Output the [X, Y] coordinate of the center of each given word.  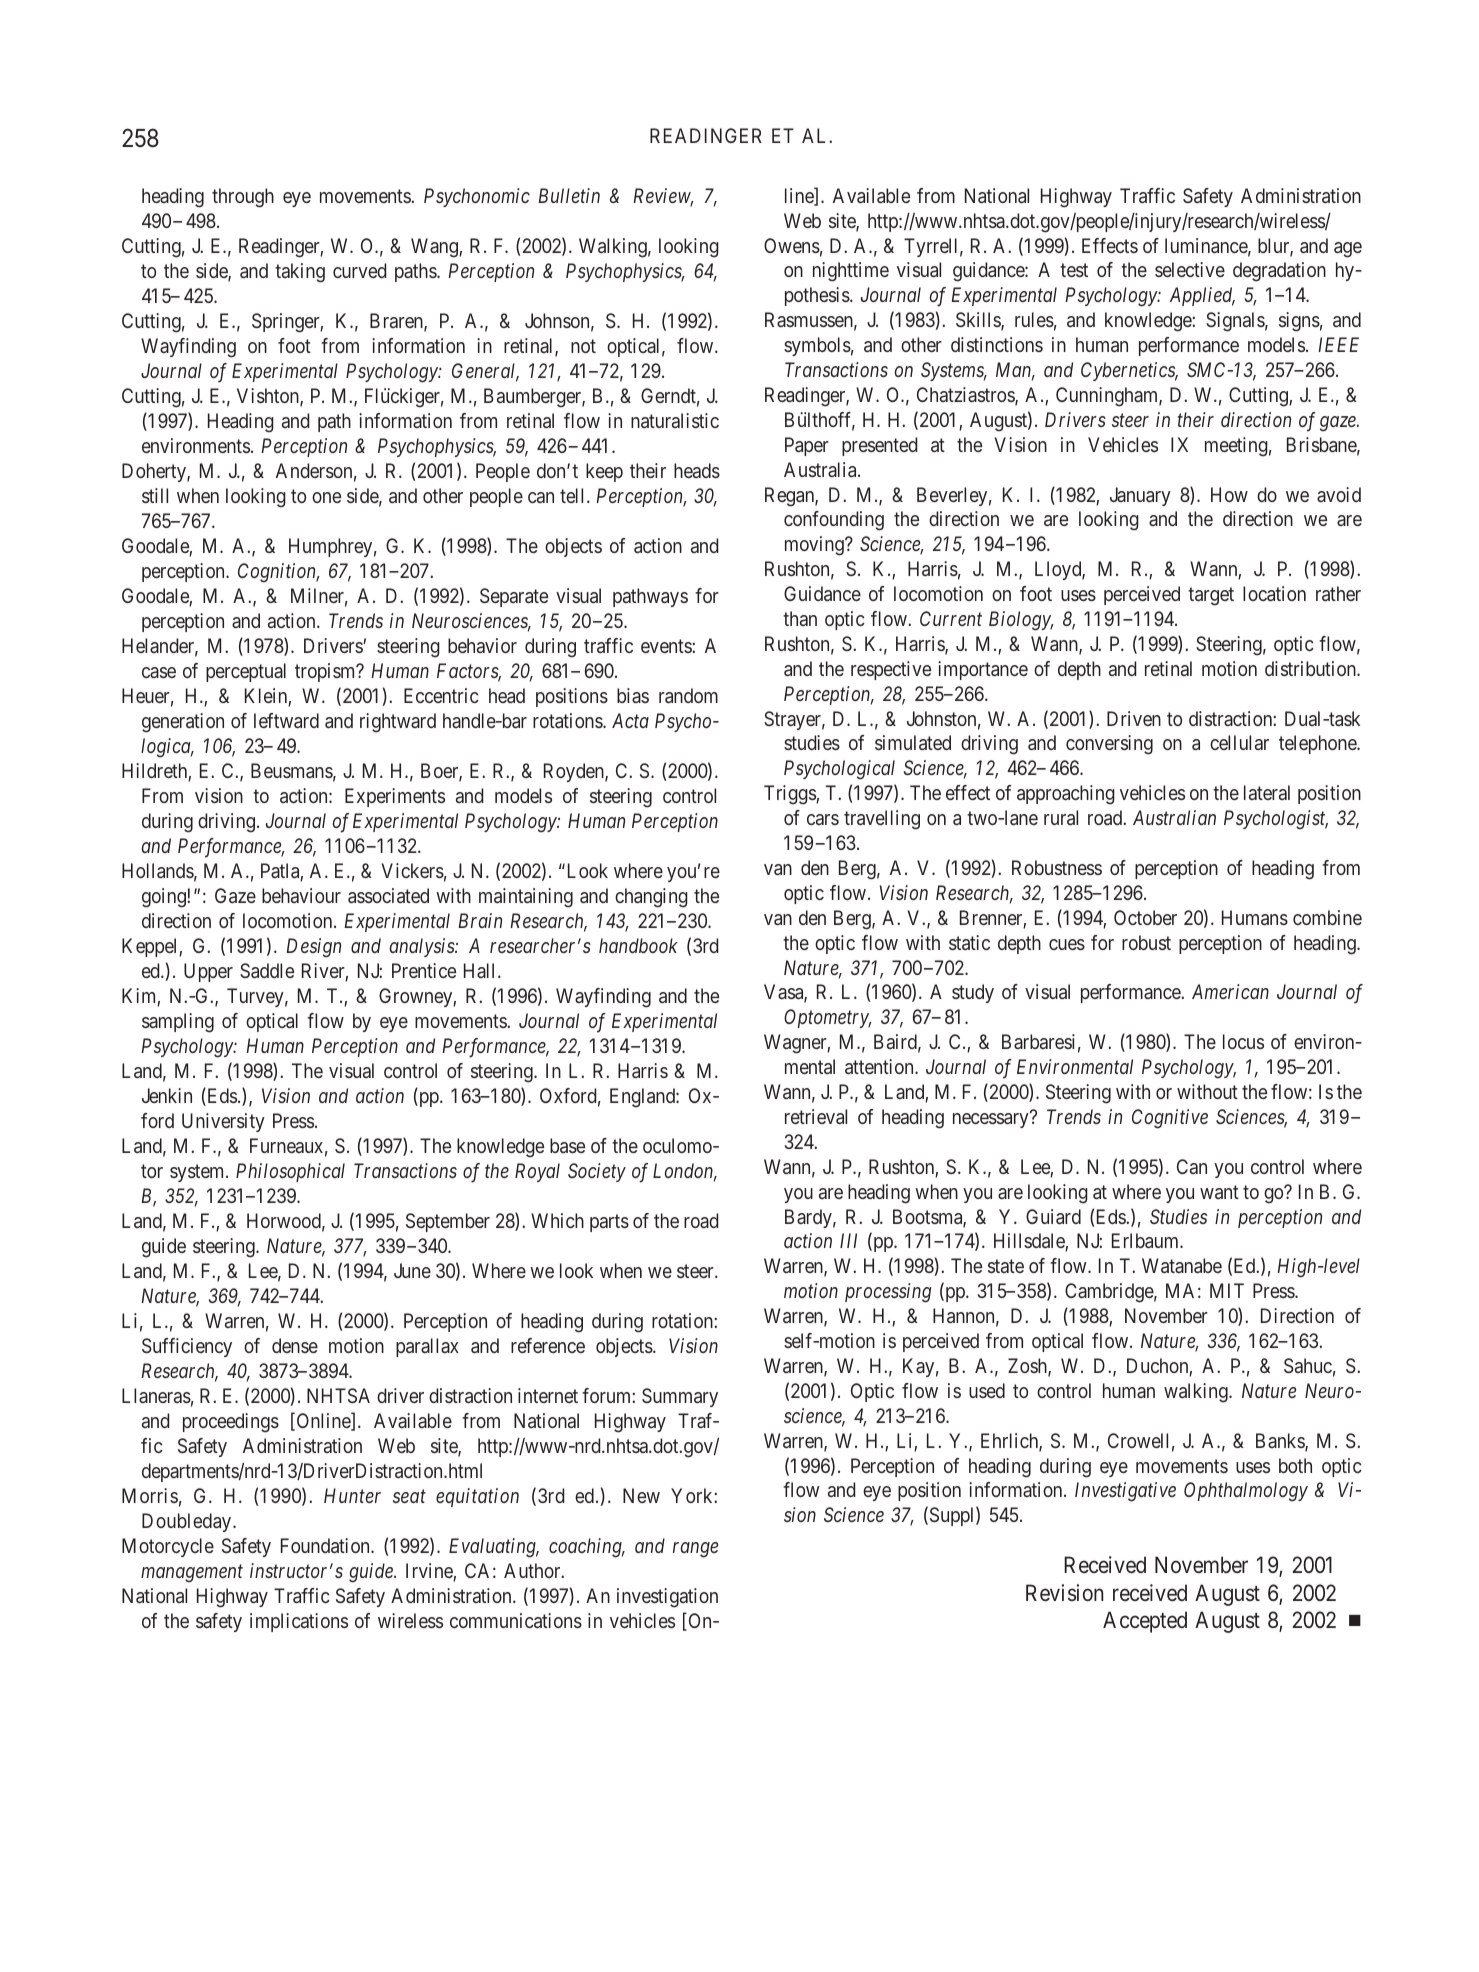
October [1145, 917]
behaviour [301, 895]
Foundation [326, 1545]
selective [1190, 269]
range [695, 1550]
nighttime [851, 272]
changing [651, 898]
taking [300, 273]
